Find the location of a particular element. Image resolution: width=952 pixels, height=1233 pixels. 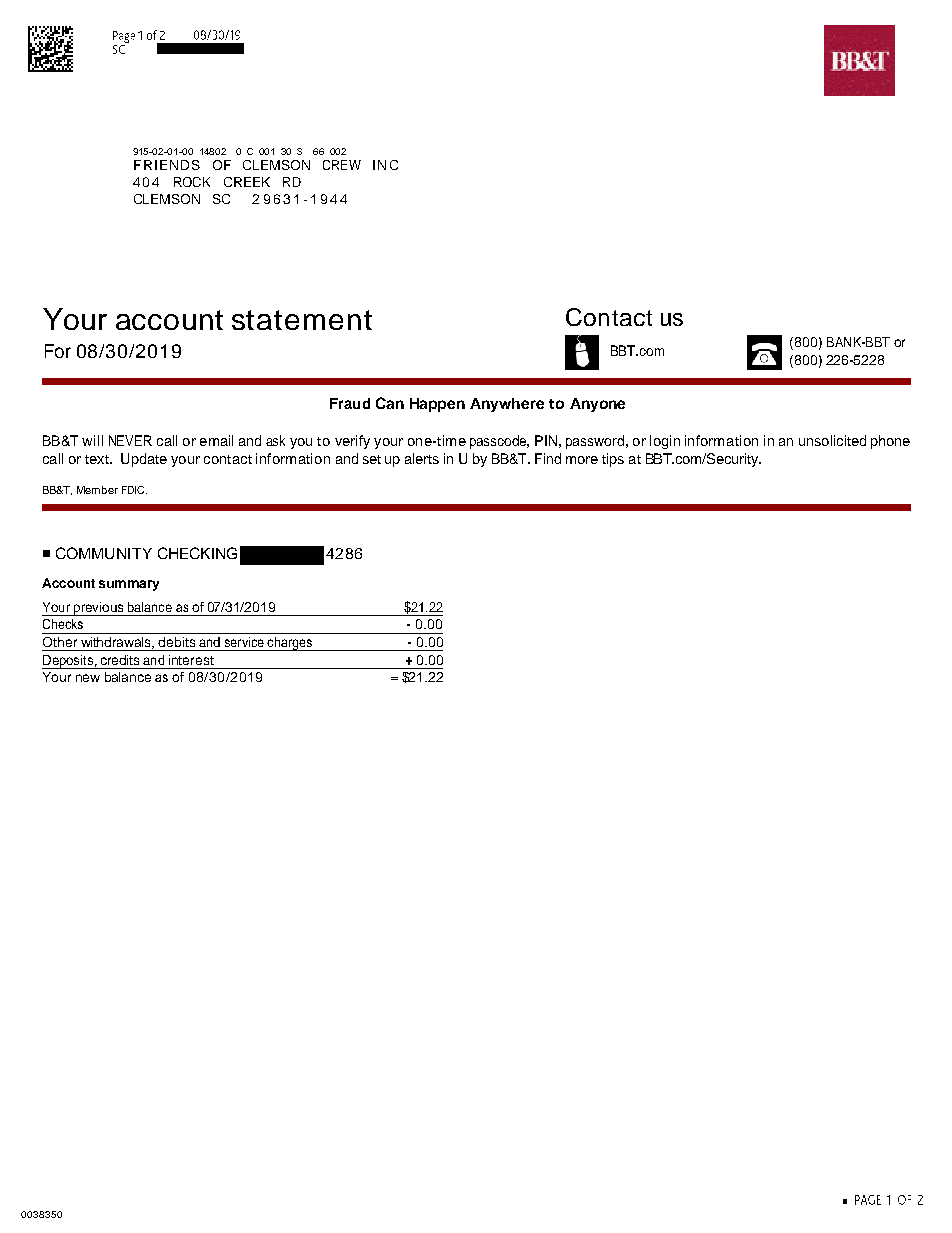

CREEK is located at coordinates (247, 182).
